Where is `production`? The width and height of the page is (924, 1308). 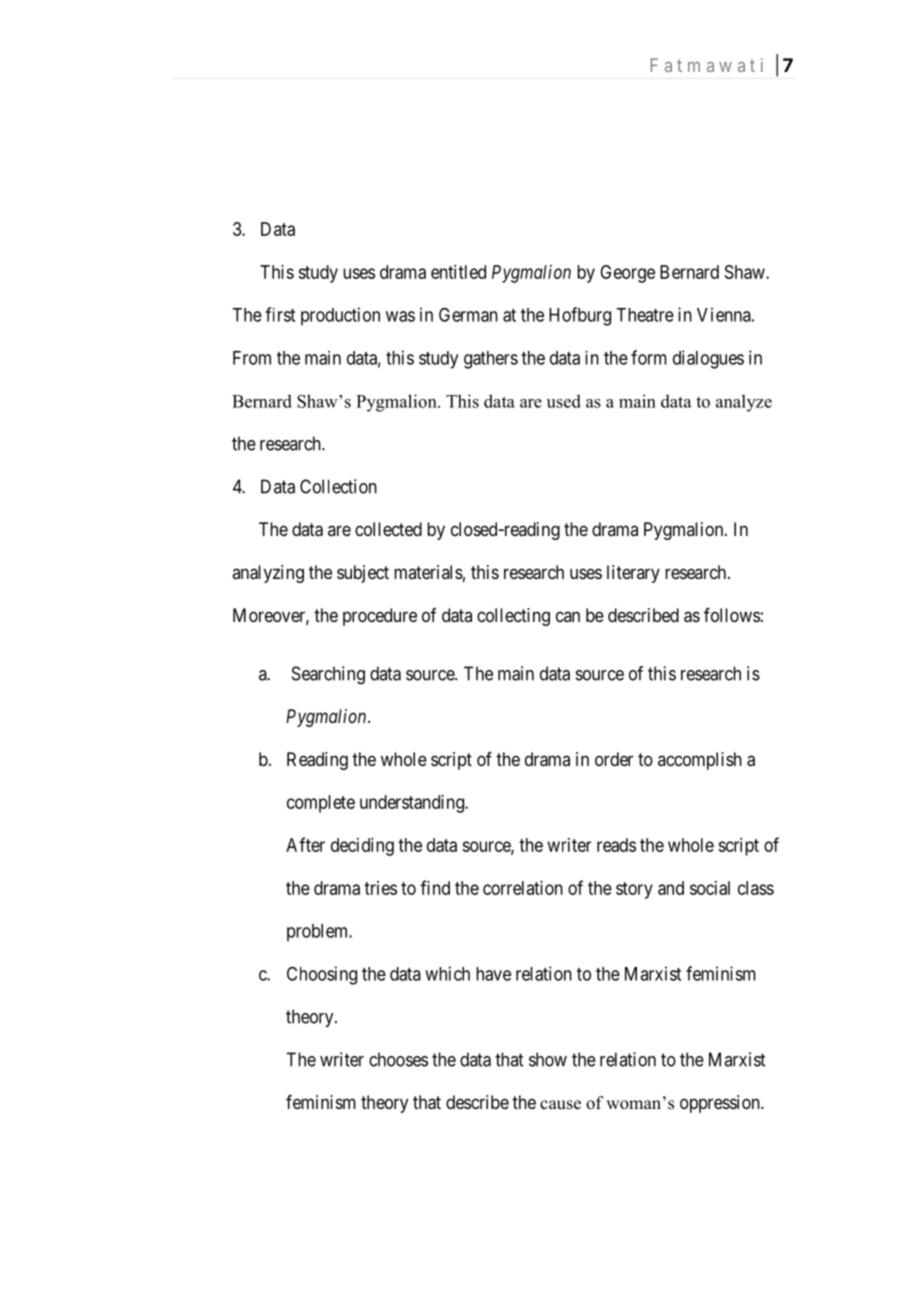
production is located at coordinates (340, 316).
